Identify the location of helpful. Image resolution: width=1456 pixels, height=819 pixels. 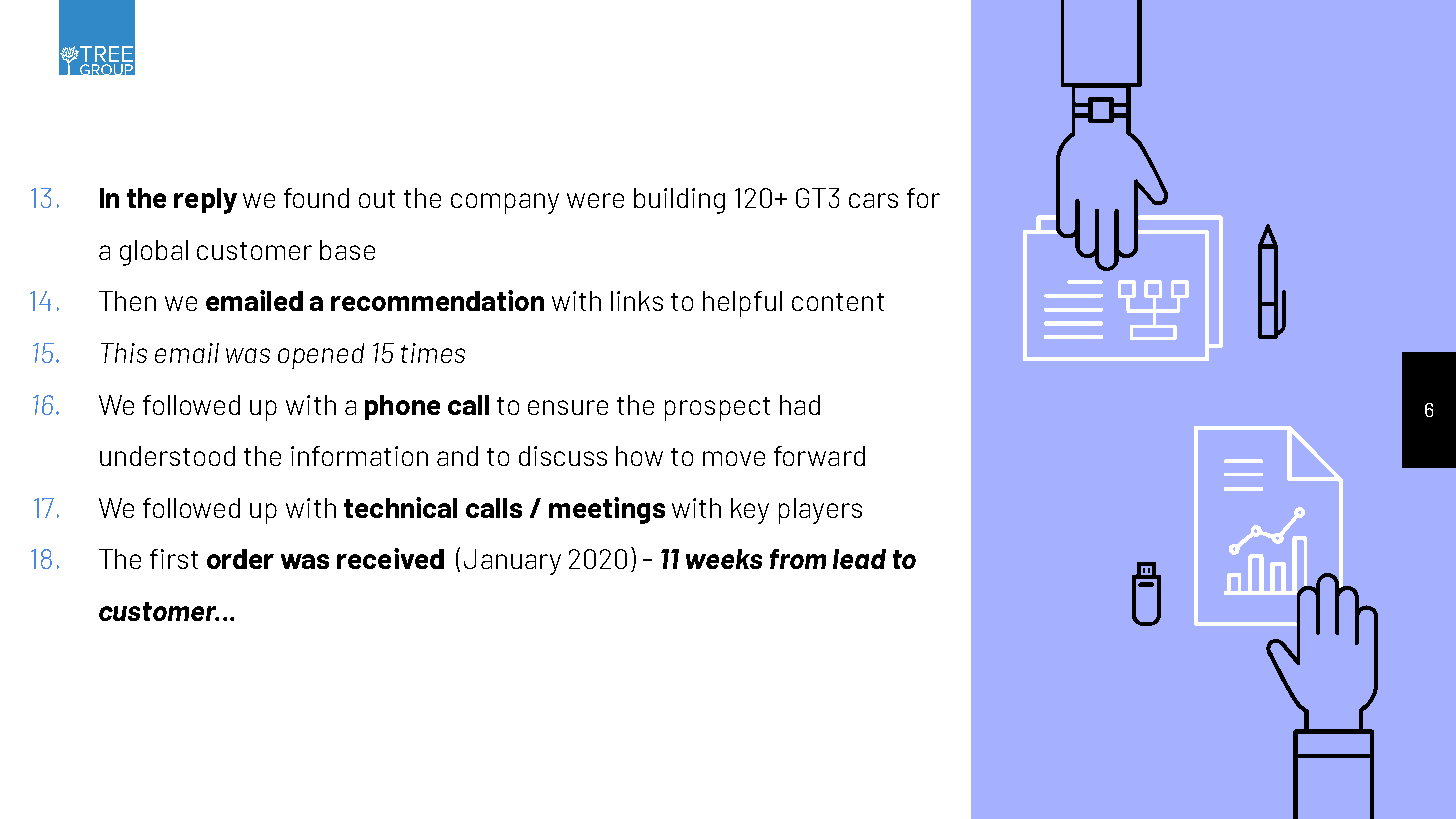
(742, 304).
